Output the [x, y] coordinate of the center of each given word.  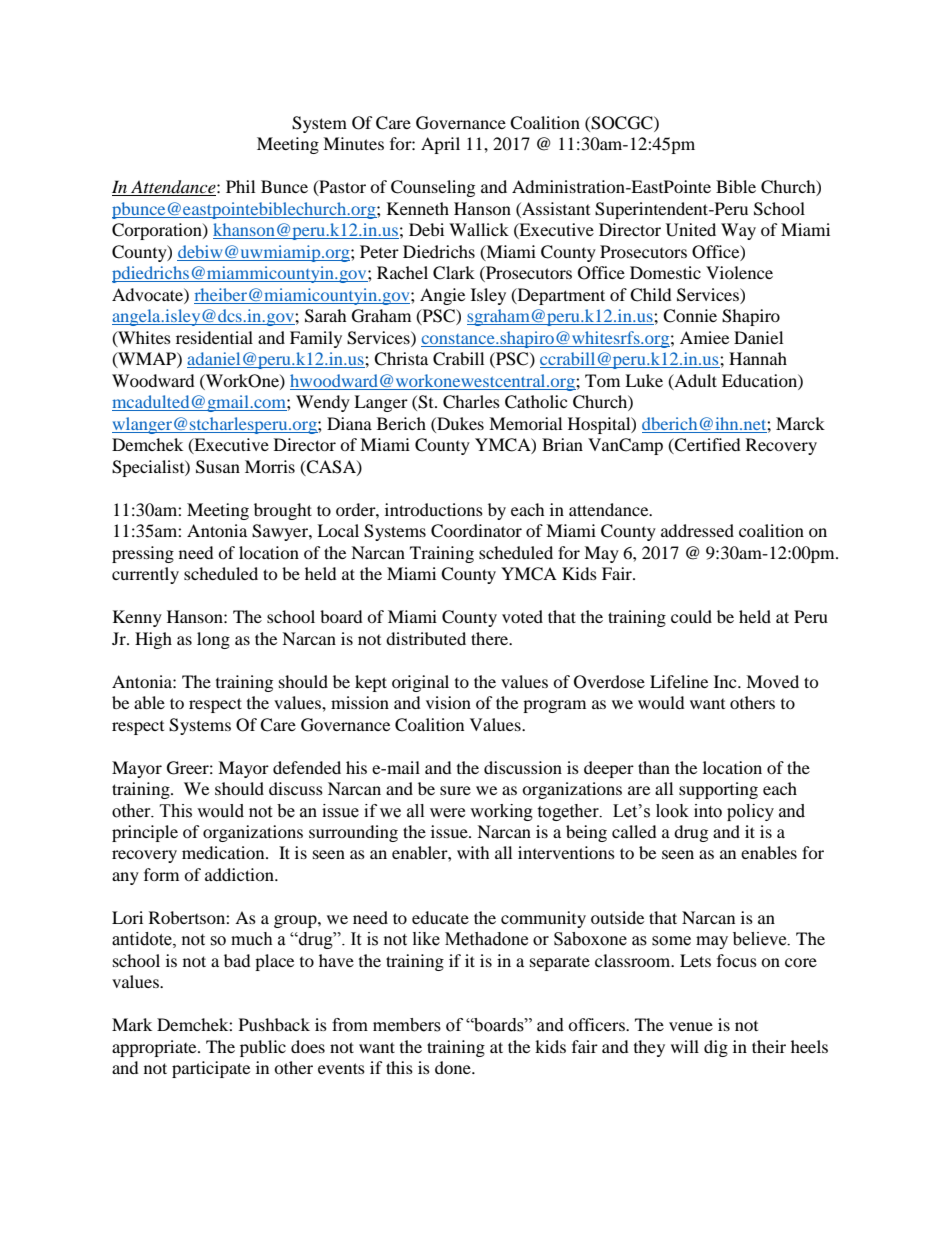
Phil [240, 186]
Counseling [433, 188]
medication [224, 852]
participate [211, 1069]
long [213, 640]
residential [214, 337]
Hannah [758, 358]
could [691, 616]
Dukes [459, 423]
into [708, 811]
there [491, 638]
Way [738, 231]
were [447, 813]
